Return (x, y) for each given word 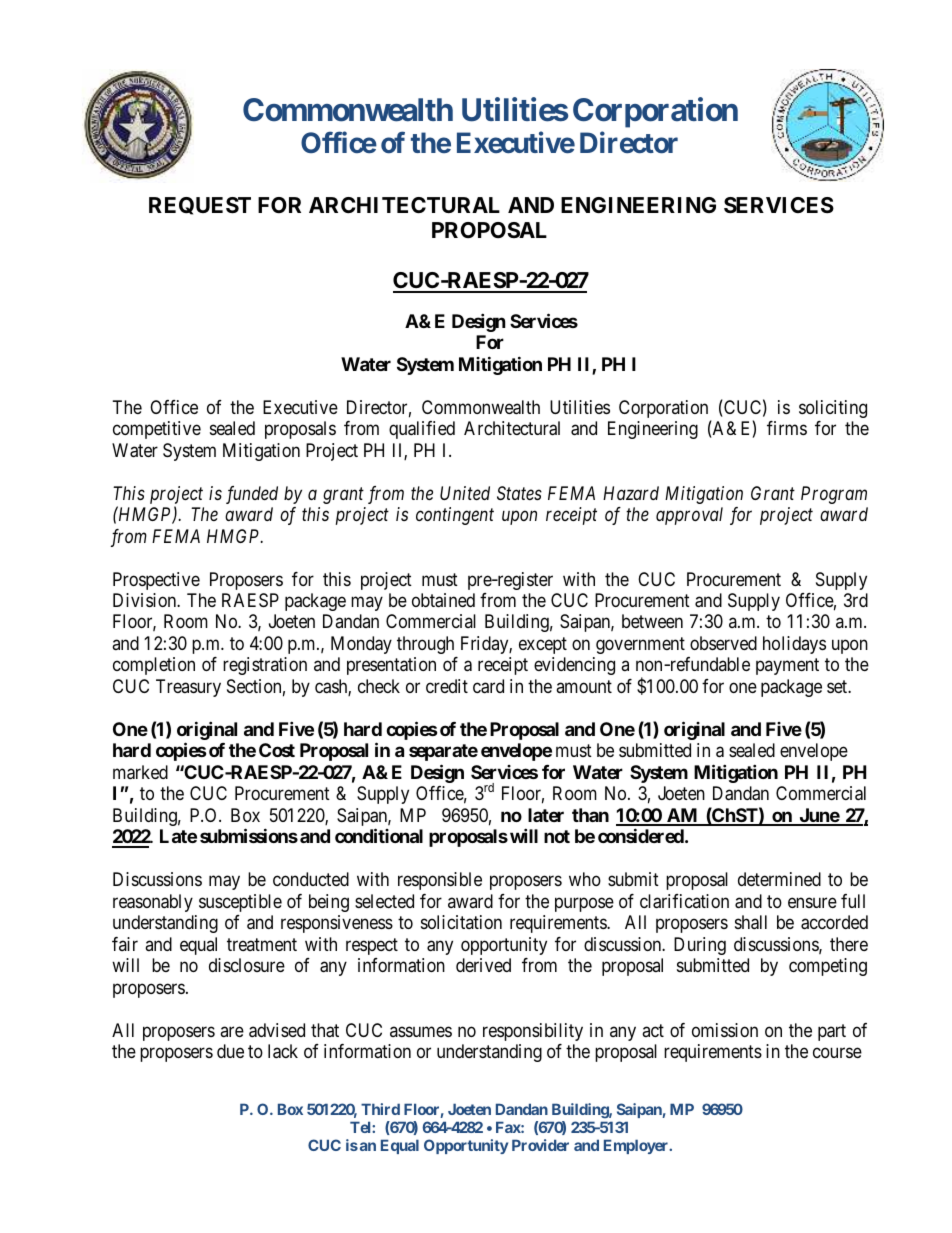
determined (779, 879)
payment (787, 667)
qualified (422, 430)
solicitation (461, 922)
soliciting (833, 409)
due (230, 1051)
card (488, 686)
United (465, 493)
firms (787, 428)
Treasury (188, 688)
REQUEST (200, 206)
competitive (157, 430)
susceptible (240, 903)
